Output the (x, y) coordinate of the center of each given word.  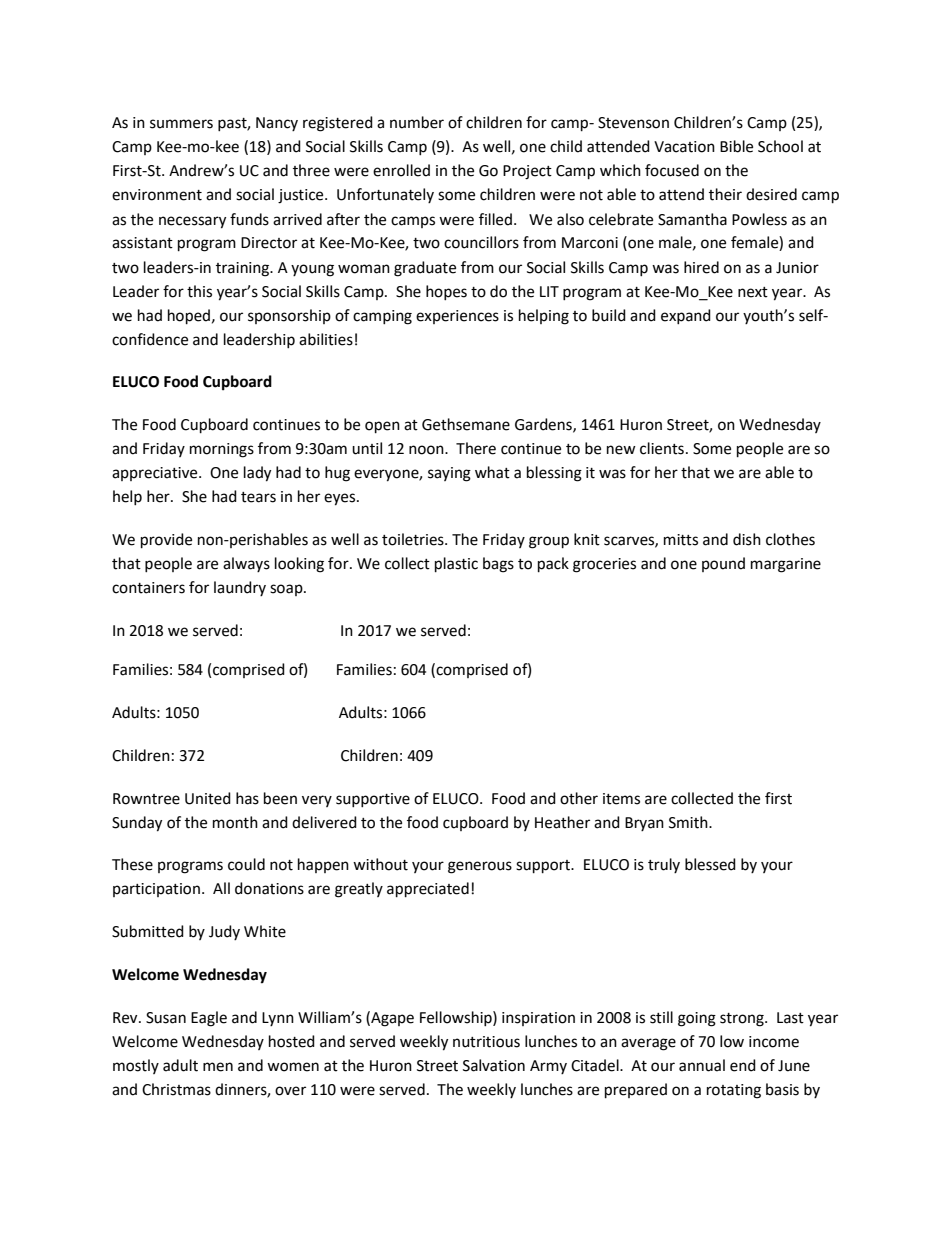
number (417, 122)
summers (181, 124)
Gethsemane (466, 424)
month (235, 822)
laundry (240, 588)
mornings (222, 450)
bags (498, 565)
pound (723, 564)
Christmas (176, 1089)
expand (686, 316)
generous (480, 867)
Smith (689, 822)
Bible (736, 146)
